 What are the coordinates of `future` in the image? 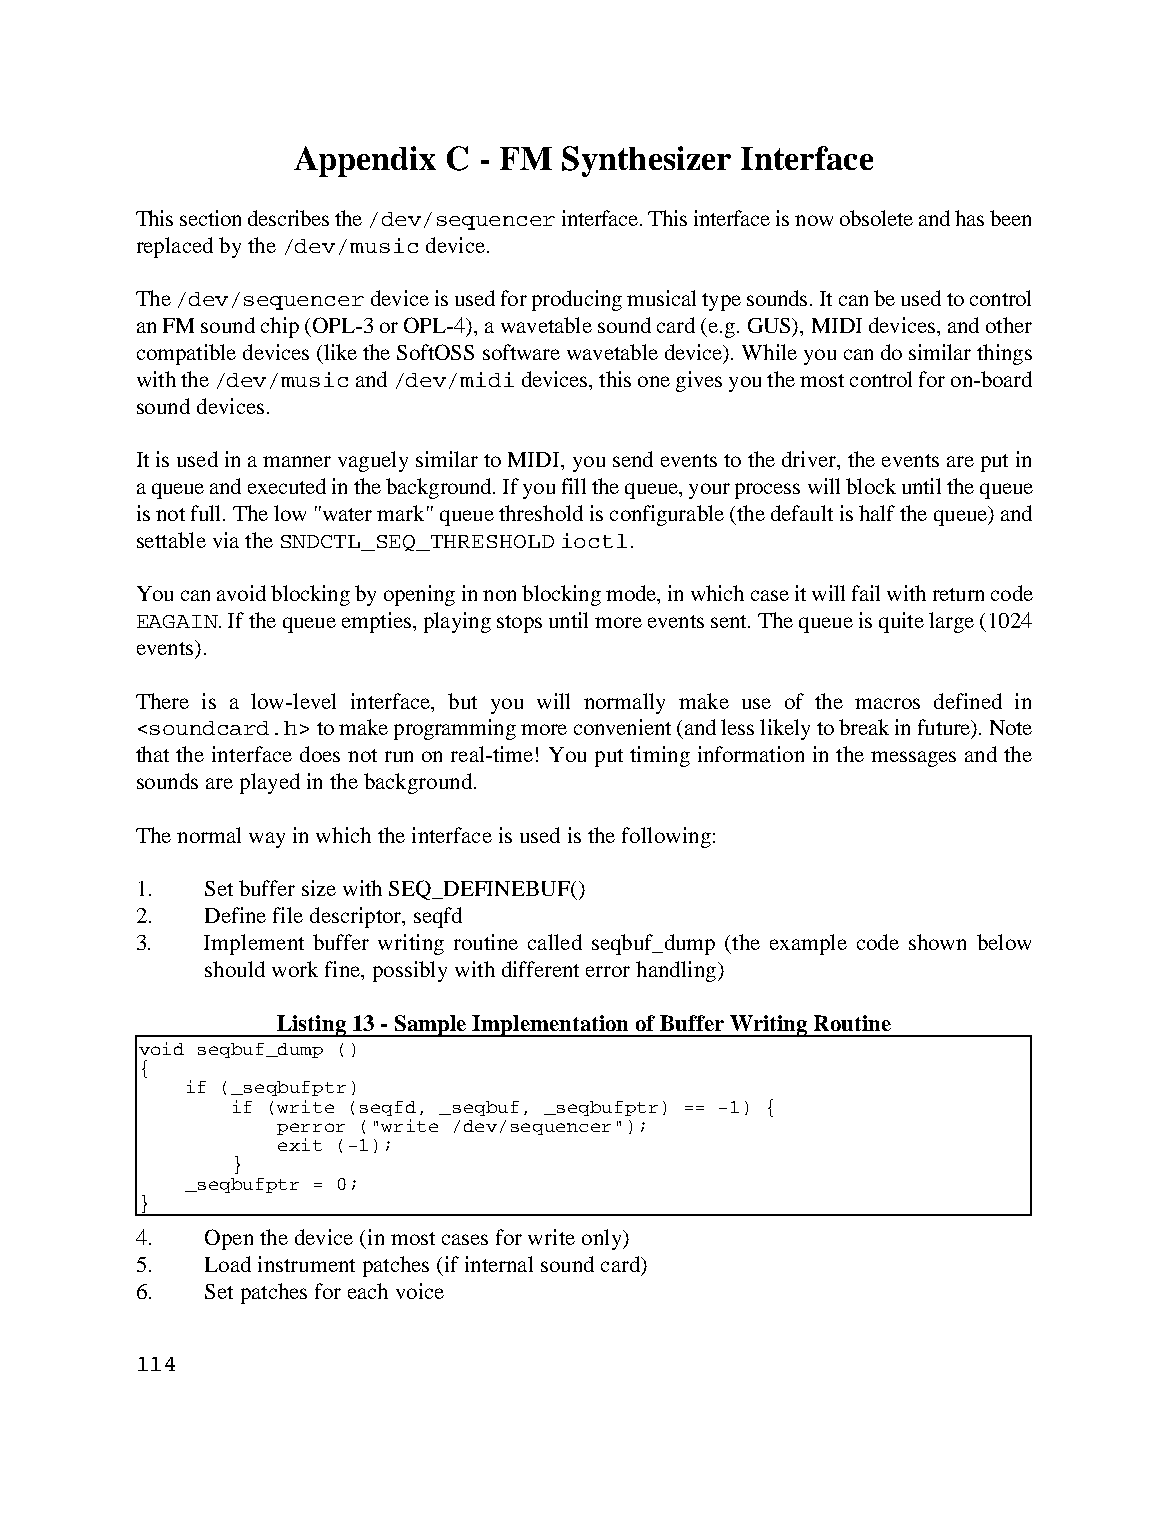 It's located at (945, 728).
